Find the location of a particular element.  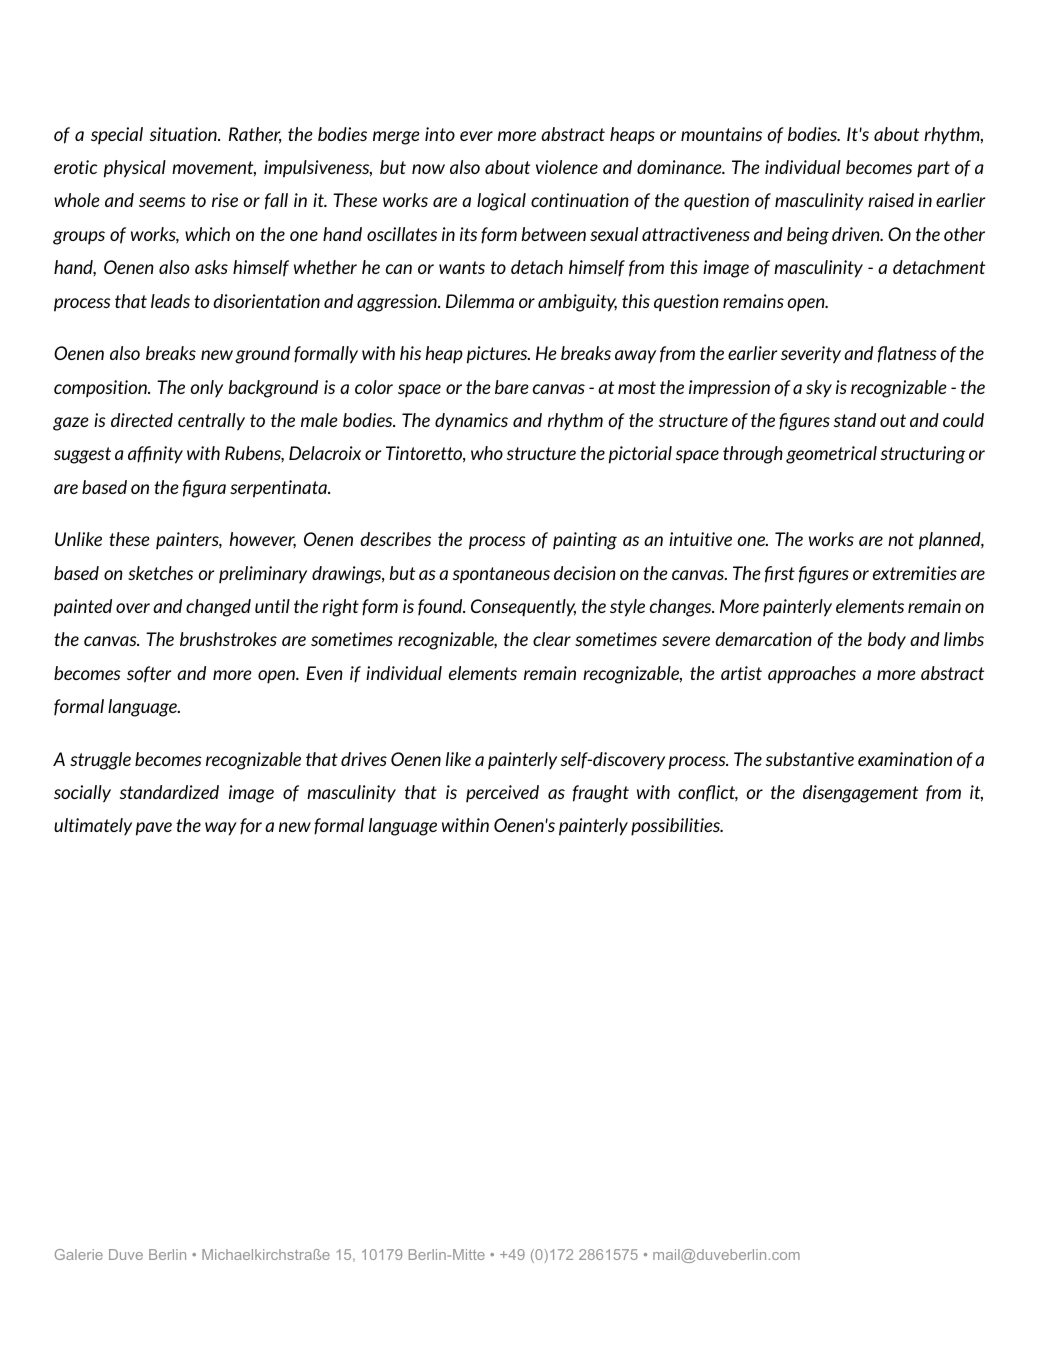

violence is located at coordinates (567, 167).
